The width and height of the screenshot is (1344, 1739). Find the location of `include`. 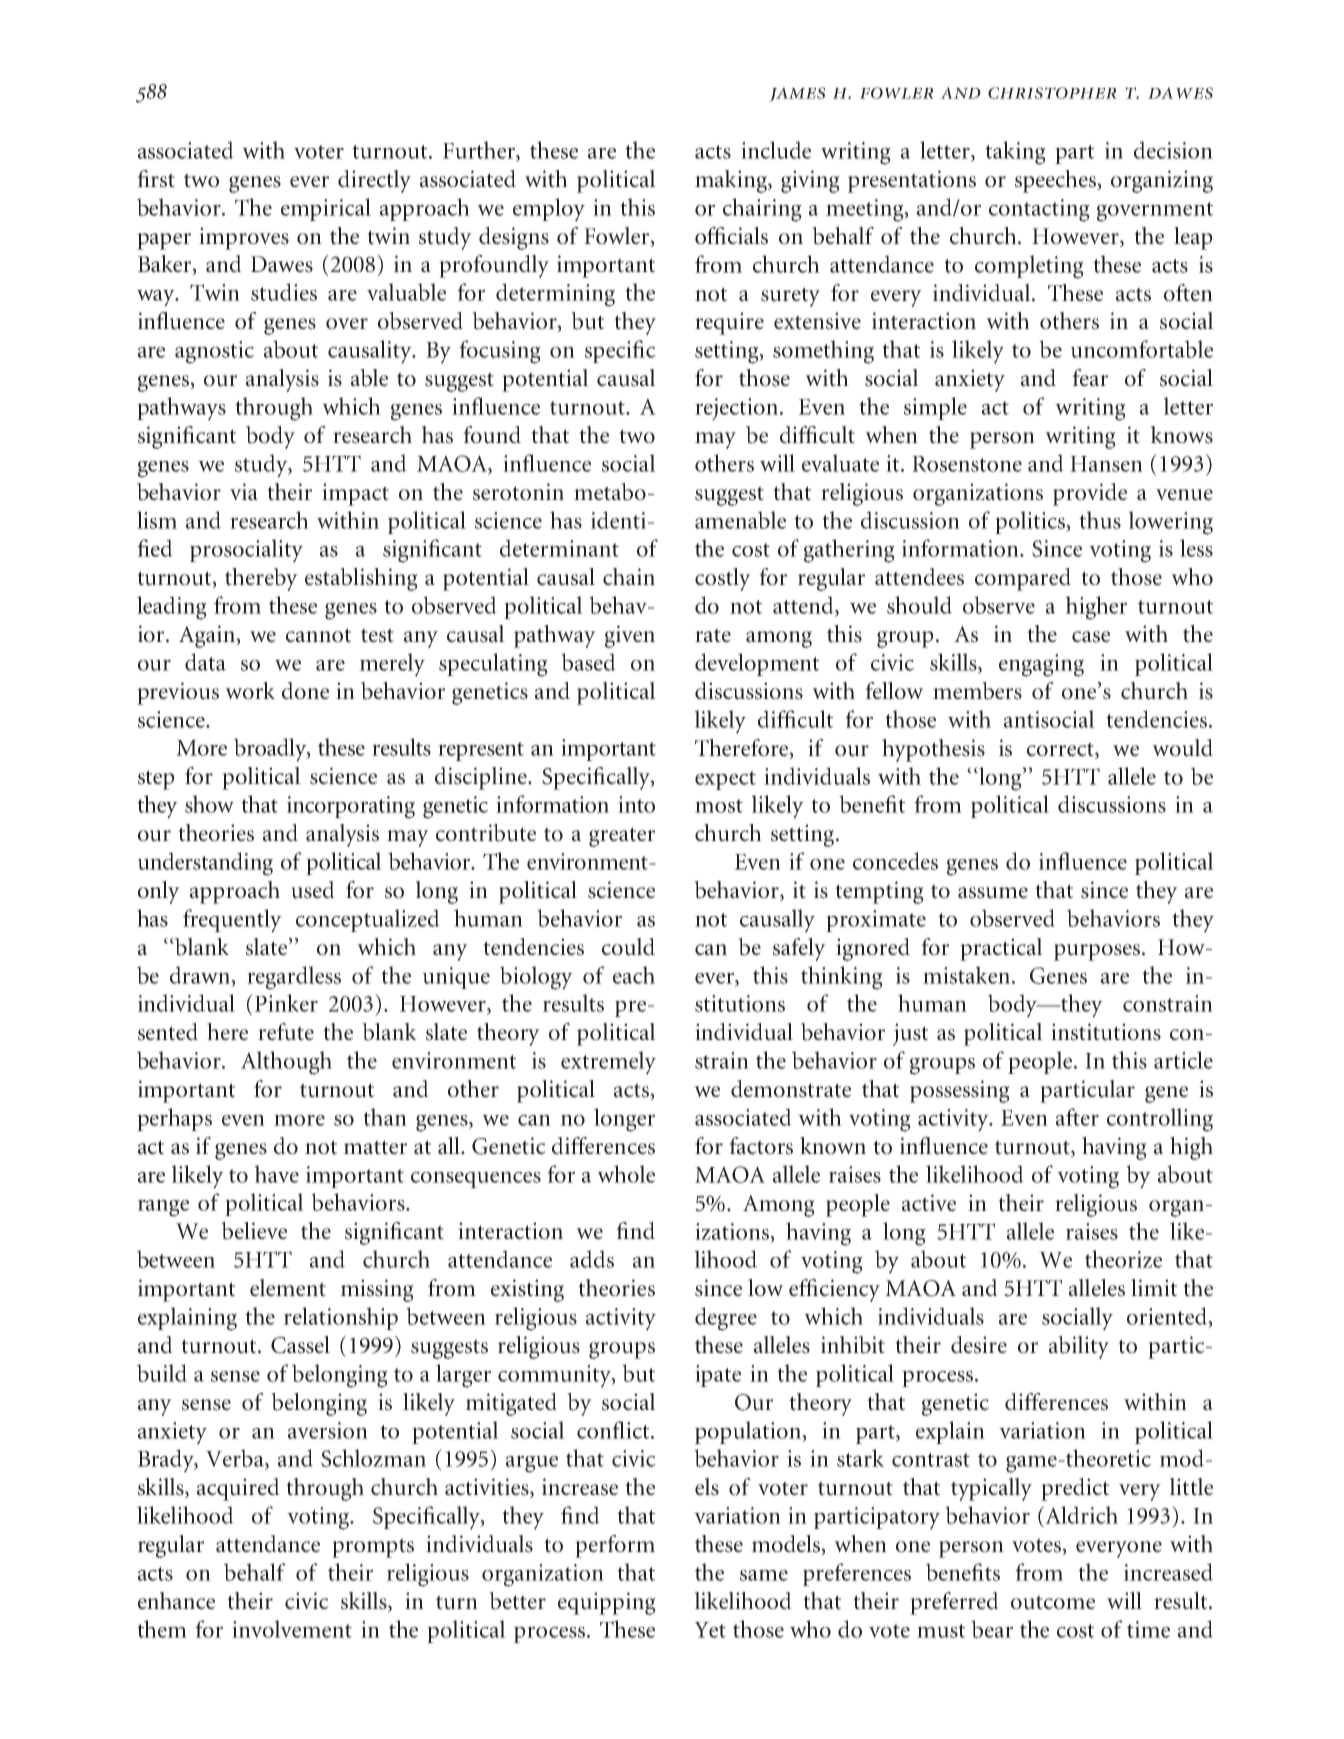

include is located at coordinates (776, 150).
